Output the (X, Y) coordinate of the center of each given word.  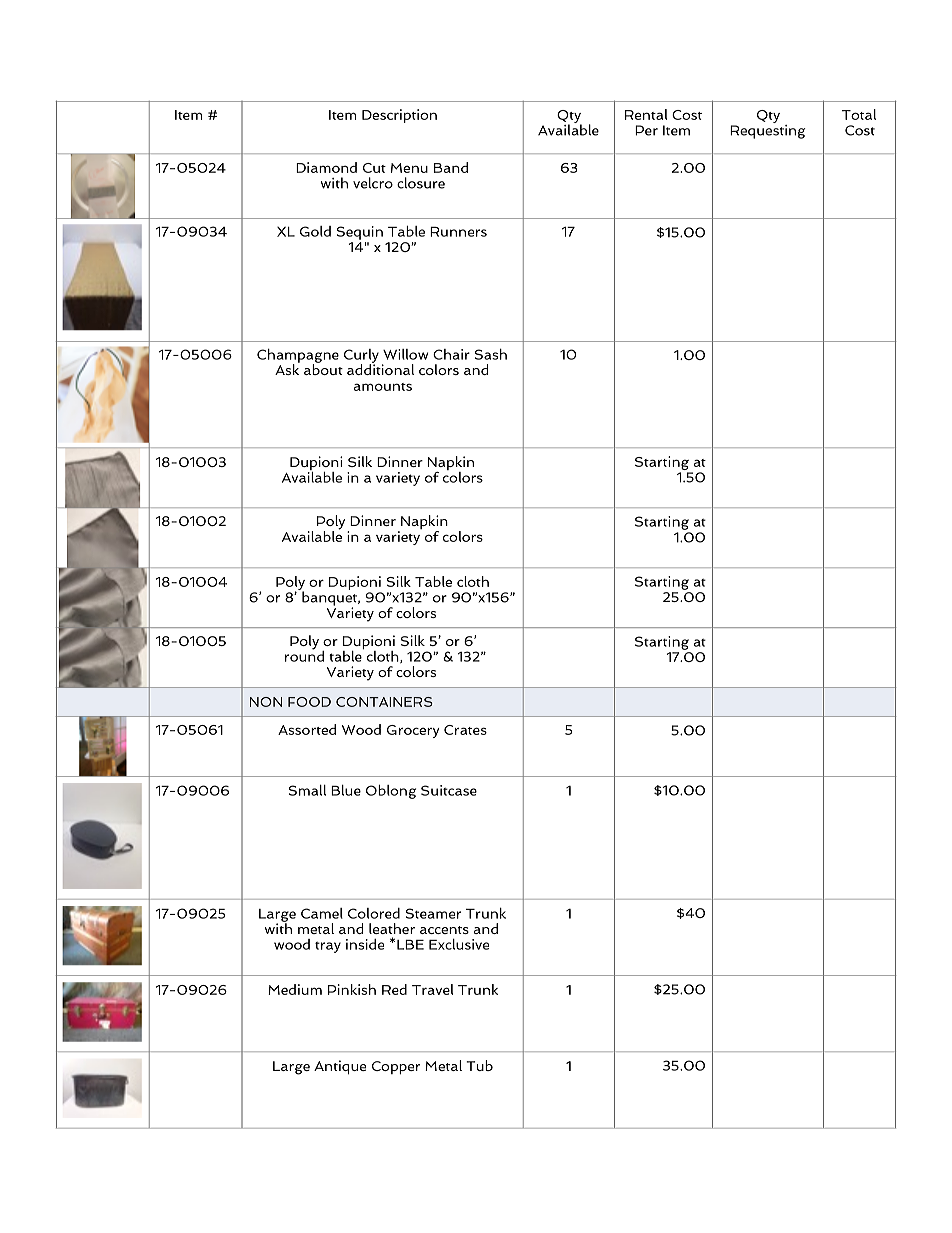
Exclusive (459, 944)
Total (859, 114)
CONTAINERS (384, 702)
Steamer (433, 913)
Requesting (767, 130)
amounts (383, 387)
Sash (491, 354)
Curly (361, 357)
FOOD (309, 702)
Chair (451, 354)
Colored (374, 913)
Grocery (413, 731)
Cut (374, 168)
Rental (646, 114)
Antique (340, 1067)
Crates (465, 730)
